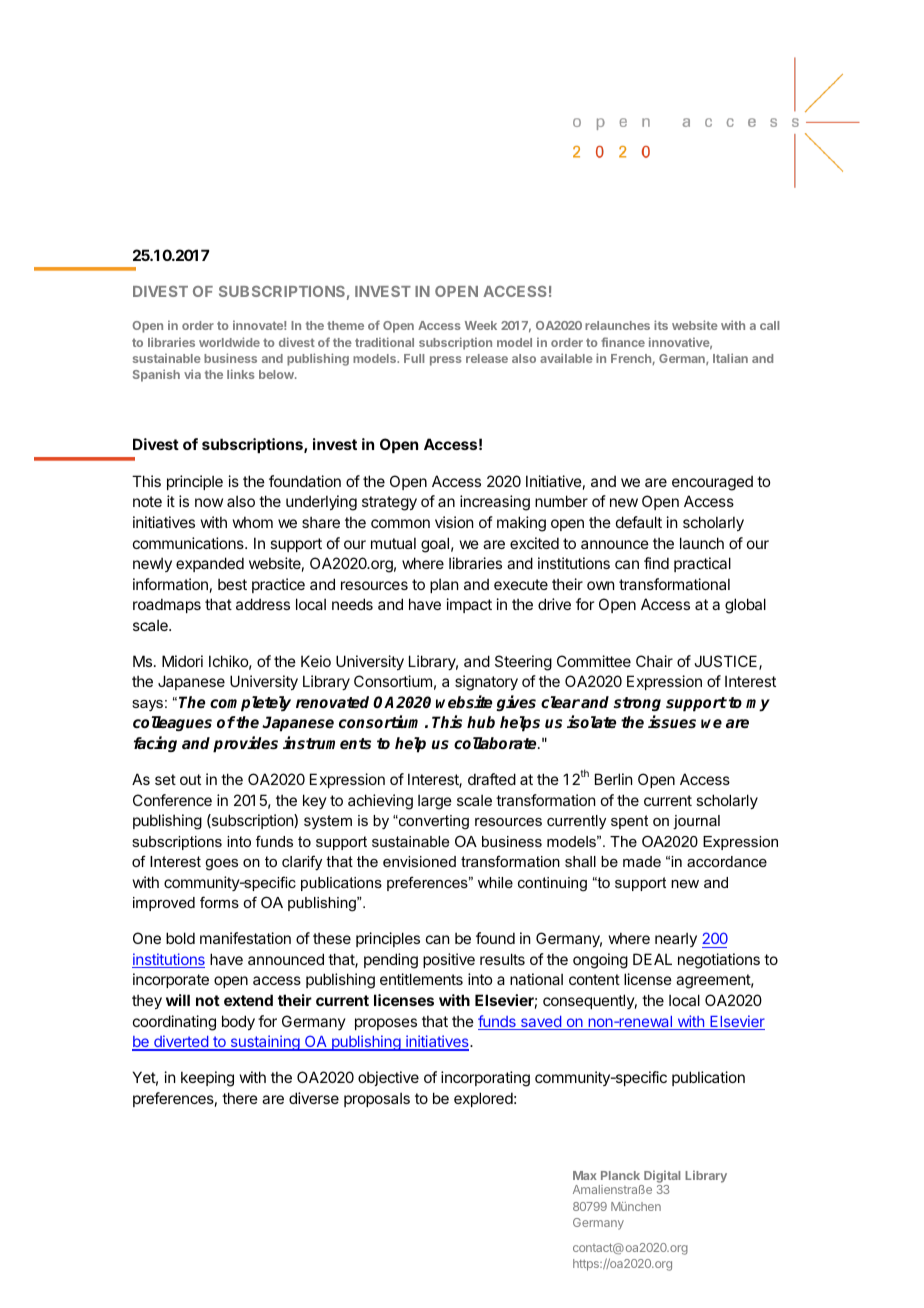 Image resolution: width=924 pixels, height=1308 pixels. What do you see at coordinates (676, 939) in the screenshot?
I see `nearly` at bounding box center [676, 939].
